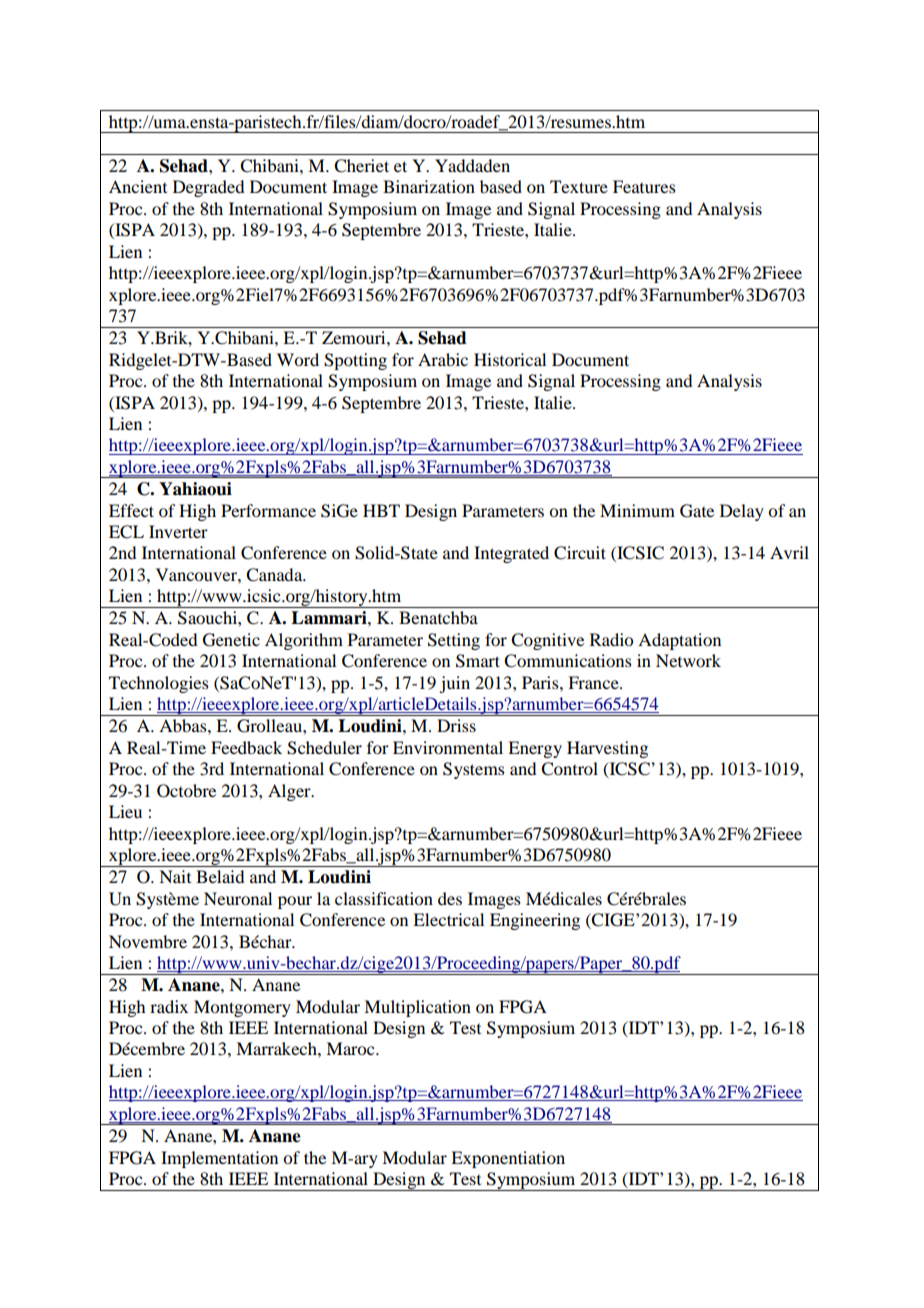  What do you see at coordinates (478, 661) in the image?
I see `Smart` at bounding box center [478, 661].
